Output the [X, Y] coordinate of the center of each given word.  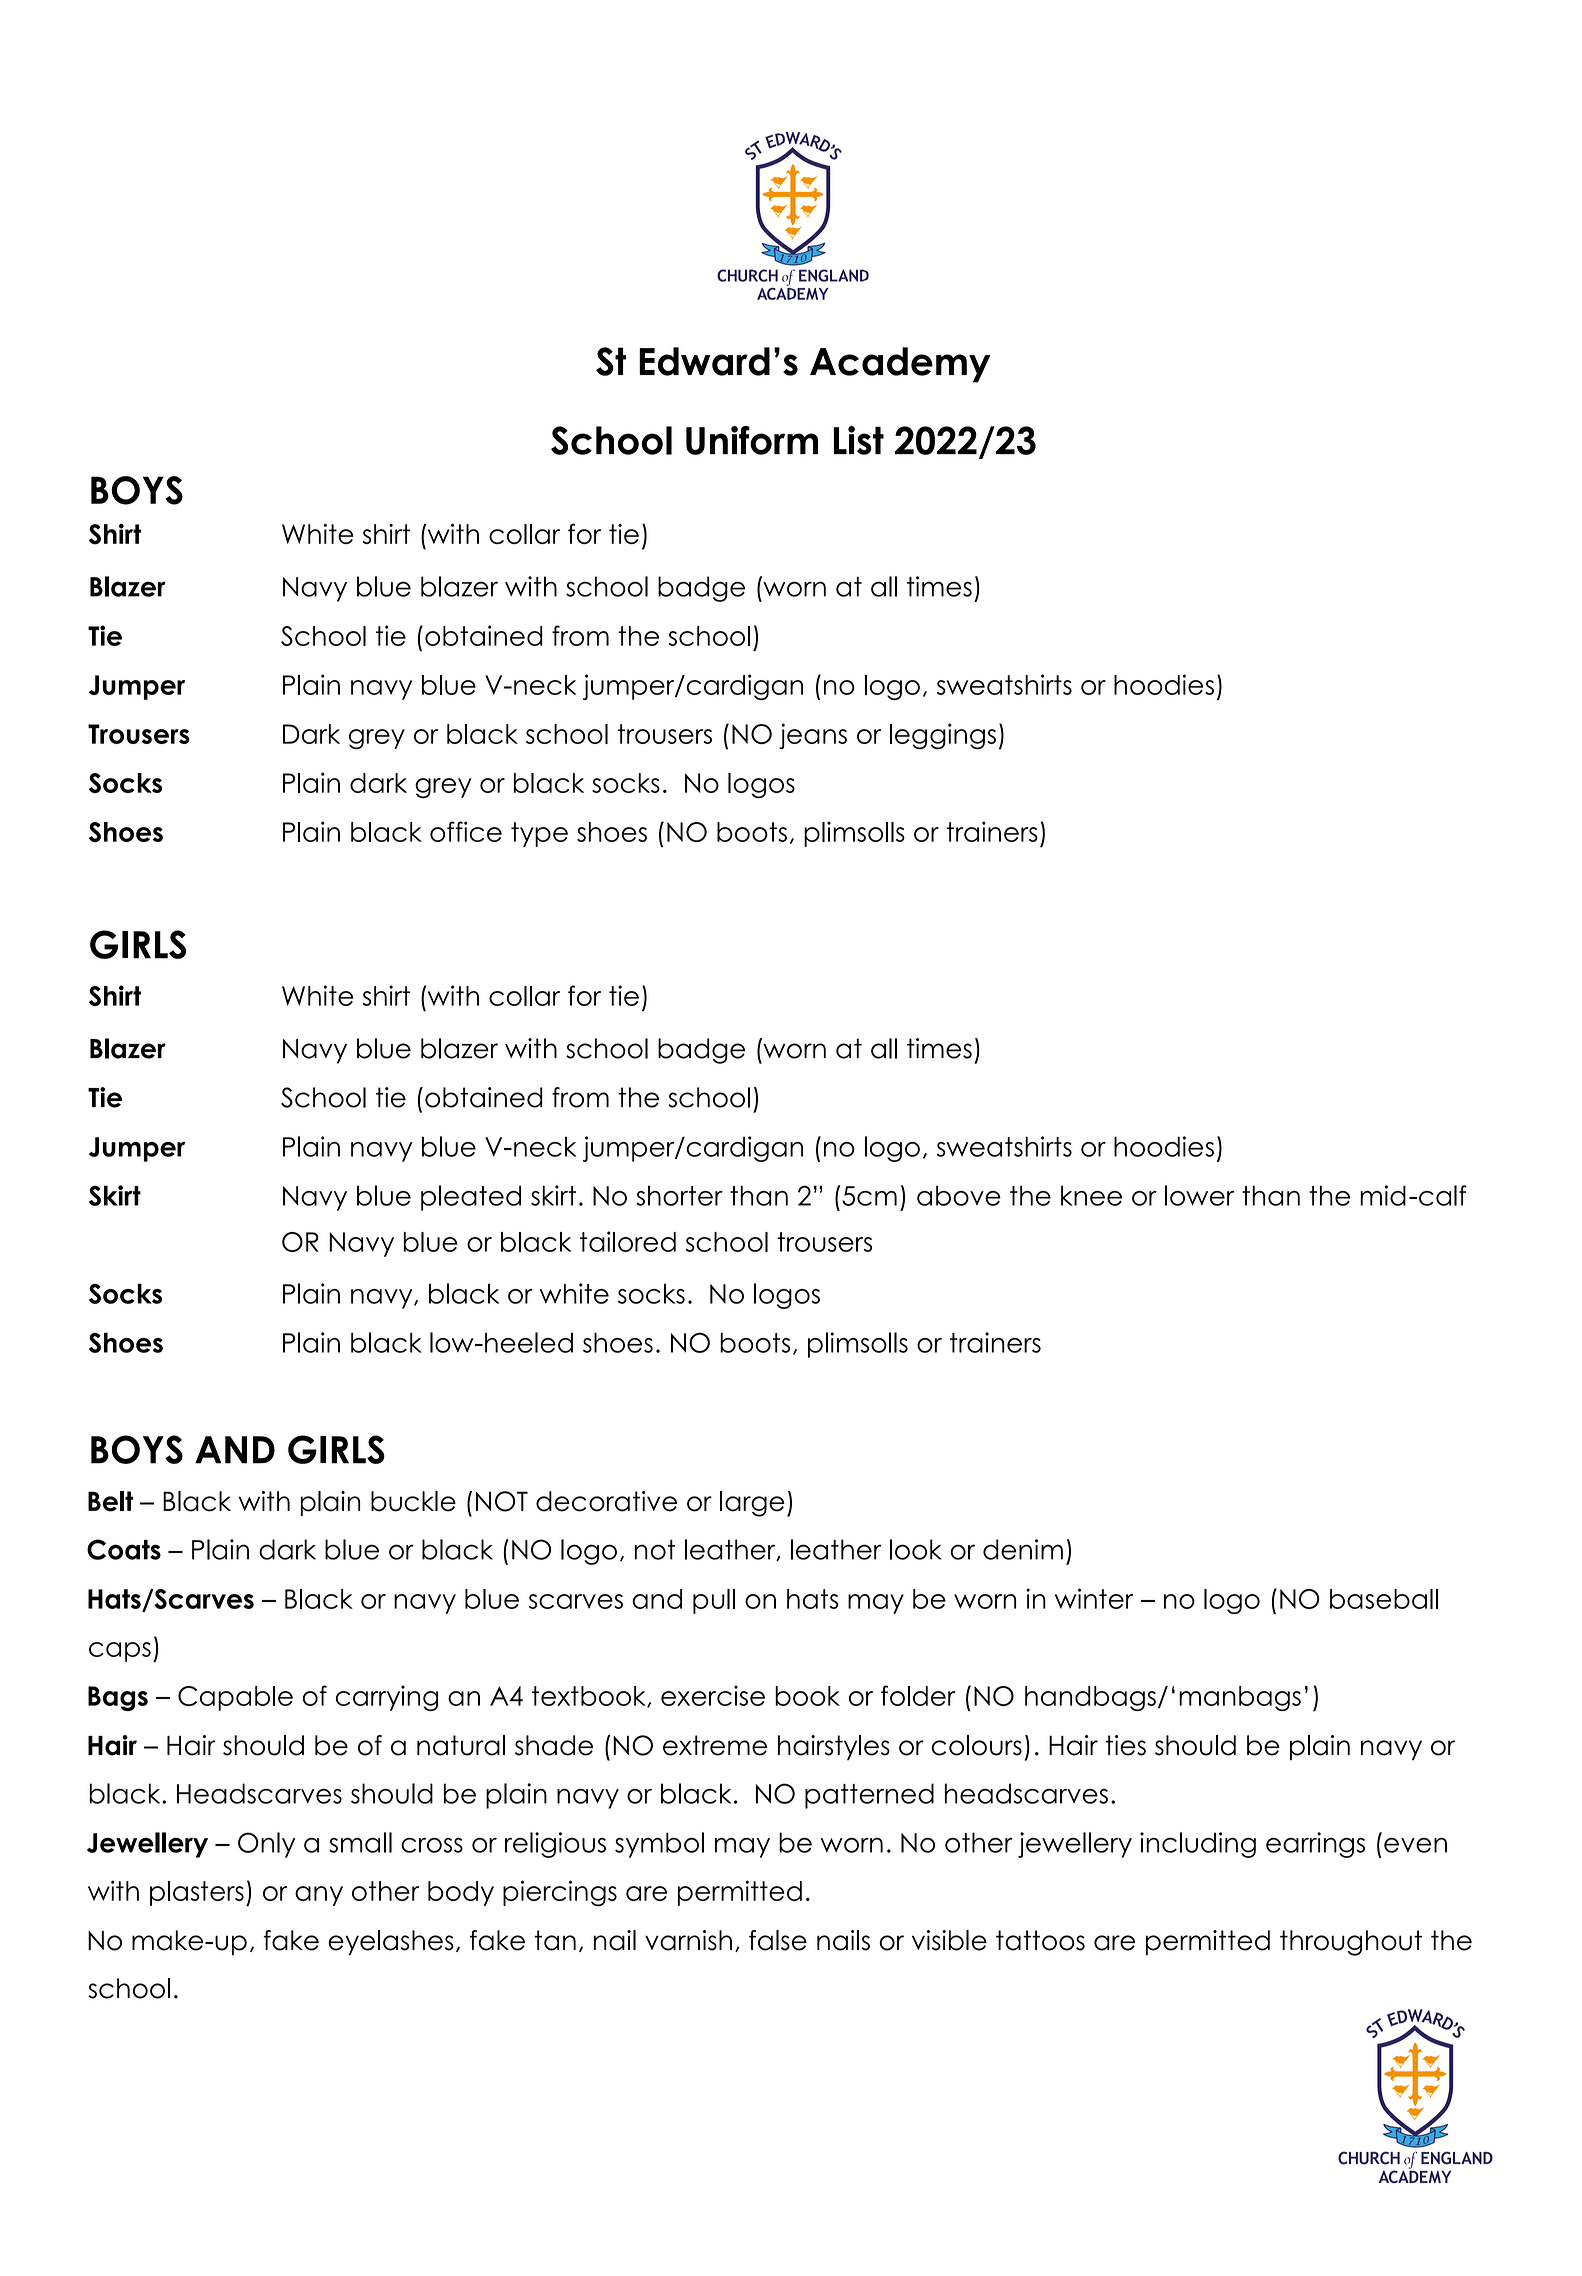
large [752, 1504]
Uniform [752, 440]
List [859, 440]
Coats [124, 1549]
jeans [813, 736]
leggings [943, 736]
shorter [679, 1195]
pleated [471, 1198]
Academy [900, 365]
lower [1199, 1195]
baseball [1384, 1599]
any [319, 1896]
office [466, 831]
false [778, 1940]
